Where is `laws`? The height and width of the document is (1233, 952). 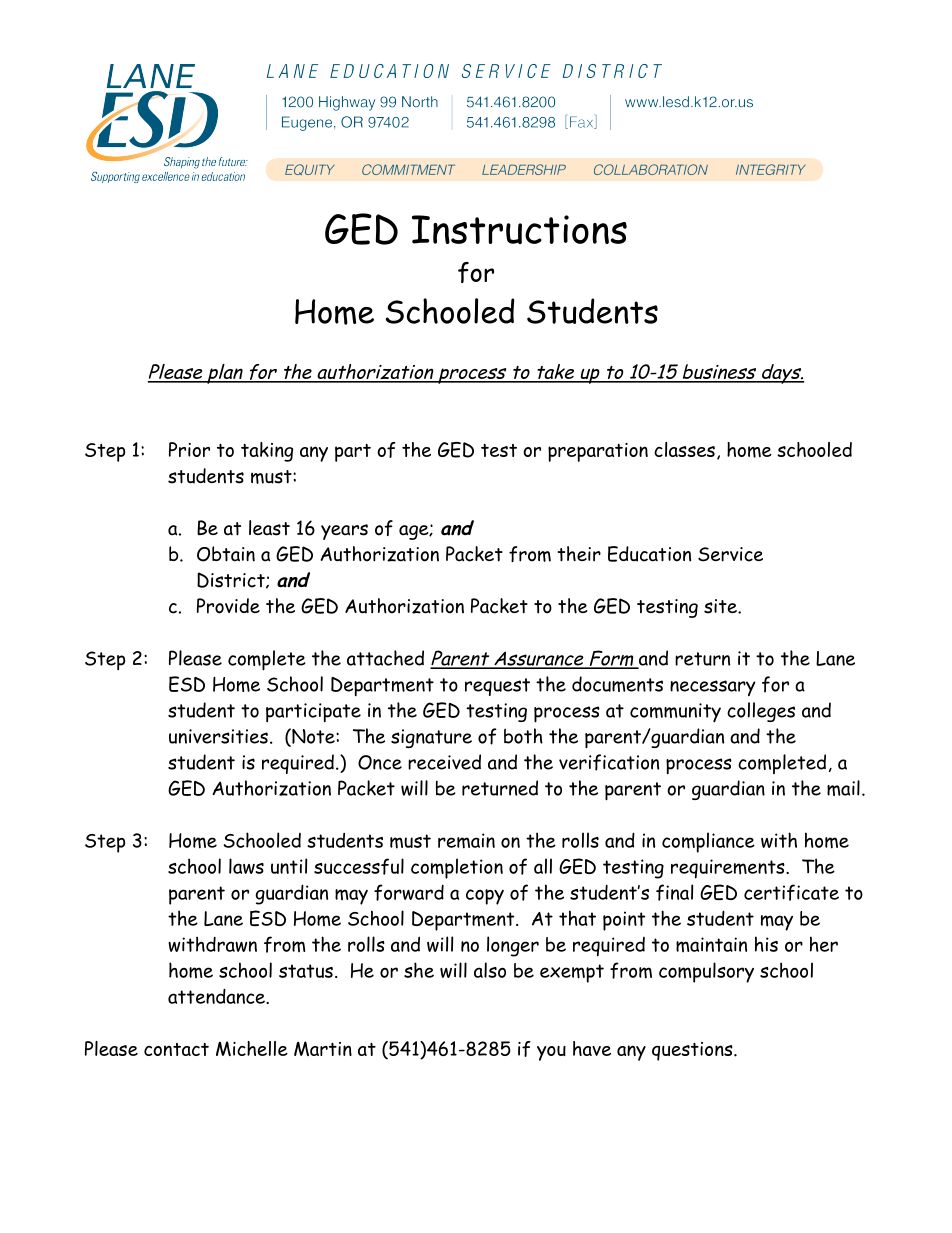 laws is located at coordinates (246, 866).
